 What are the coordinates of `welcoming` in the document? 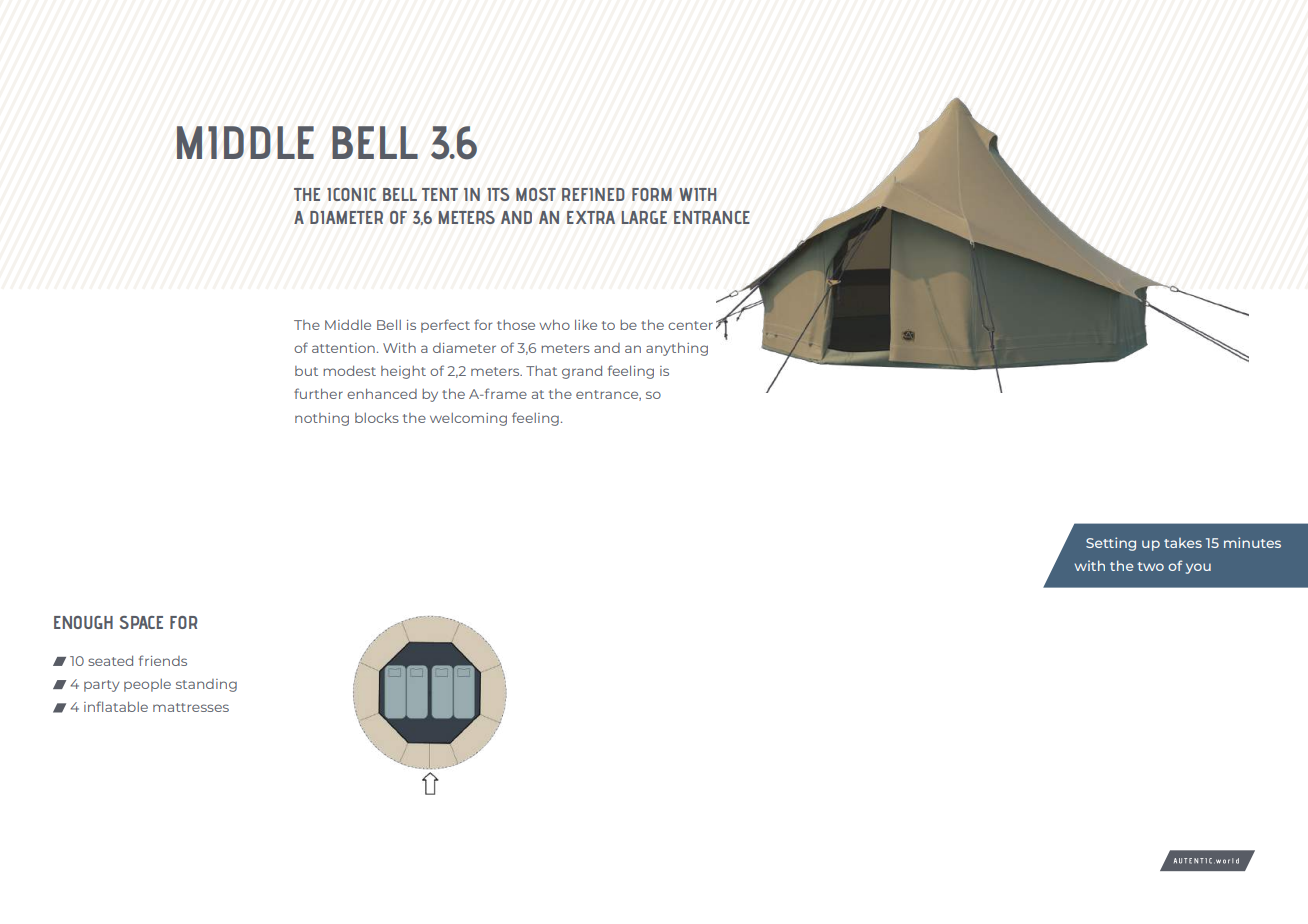 It's located at (468, 419).
